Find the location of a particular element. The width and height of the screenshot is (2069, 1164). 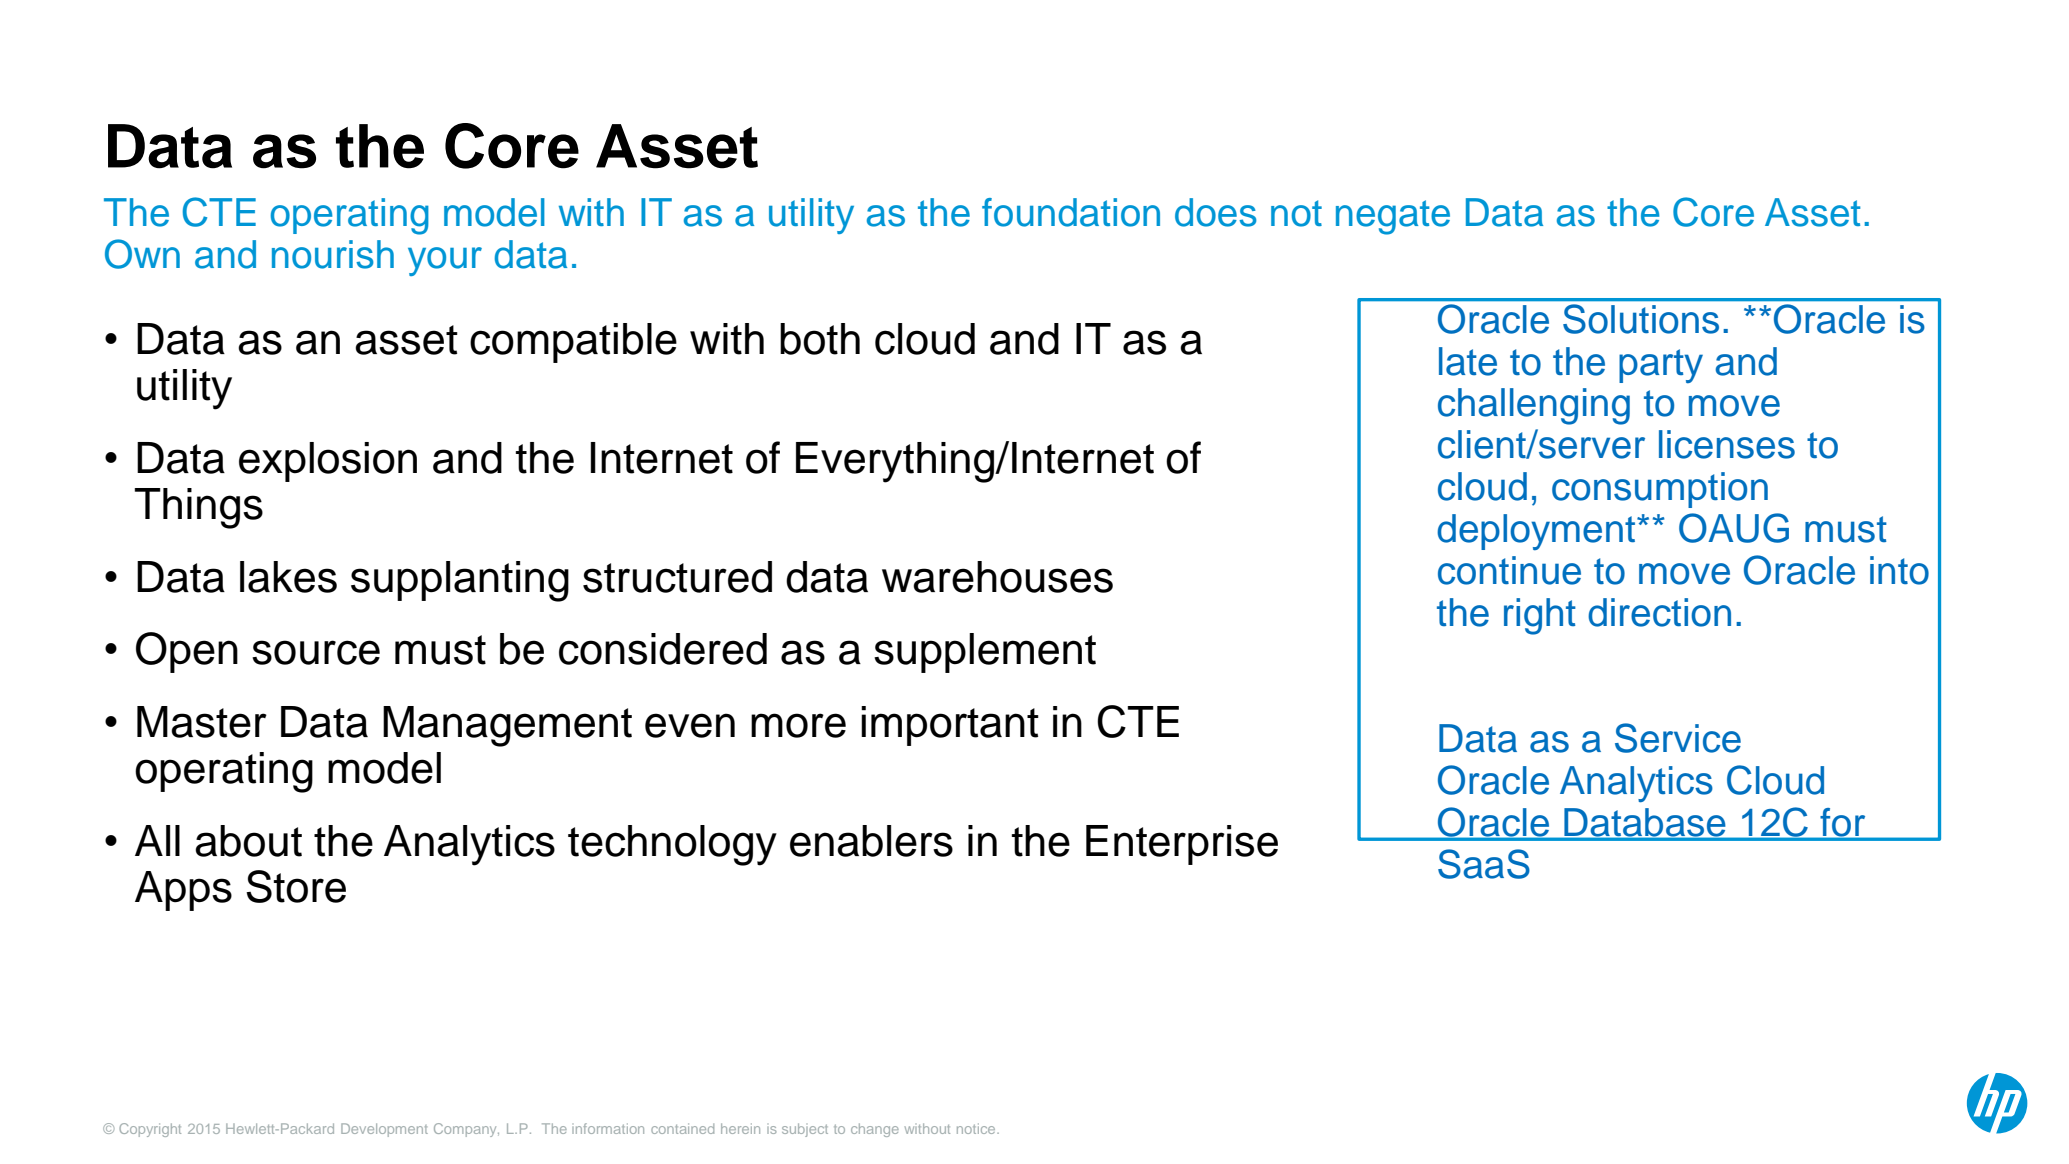

enablers is located at coordinates (871, 841).
